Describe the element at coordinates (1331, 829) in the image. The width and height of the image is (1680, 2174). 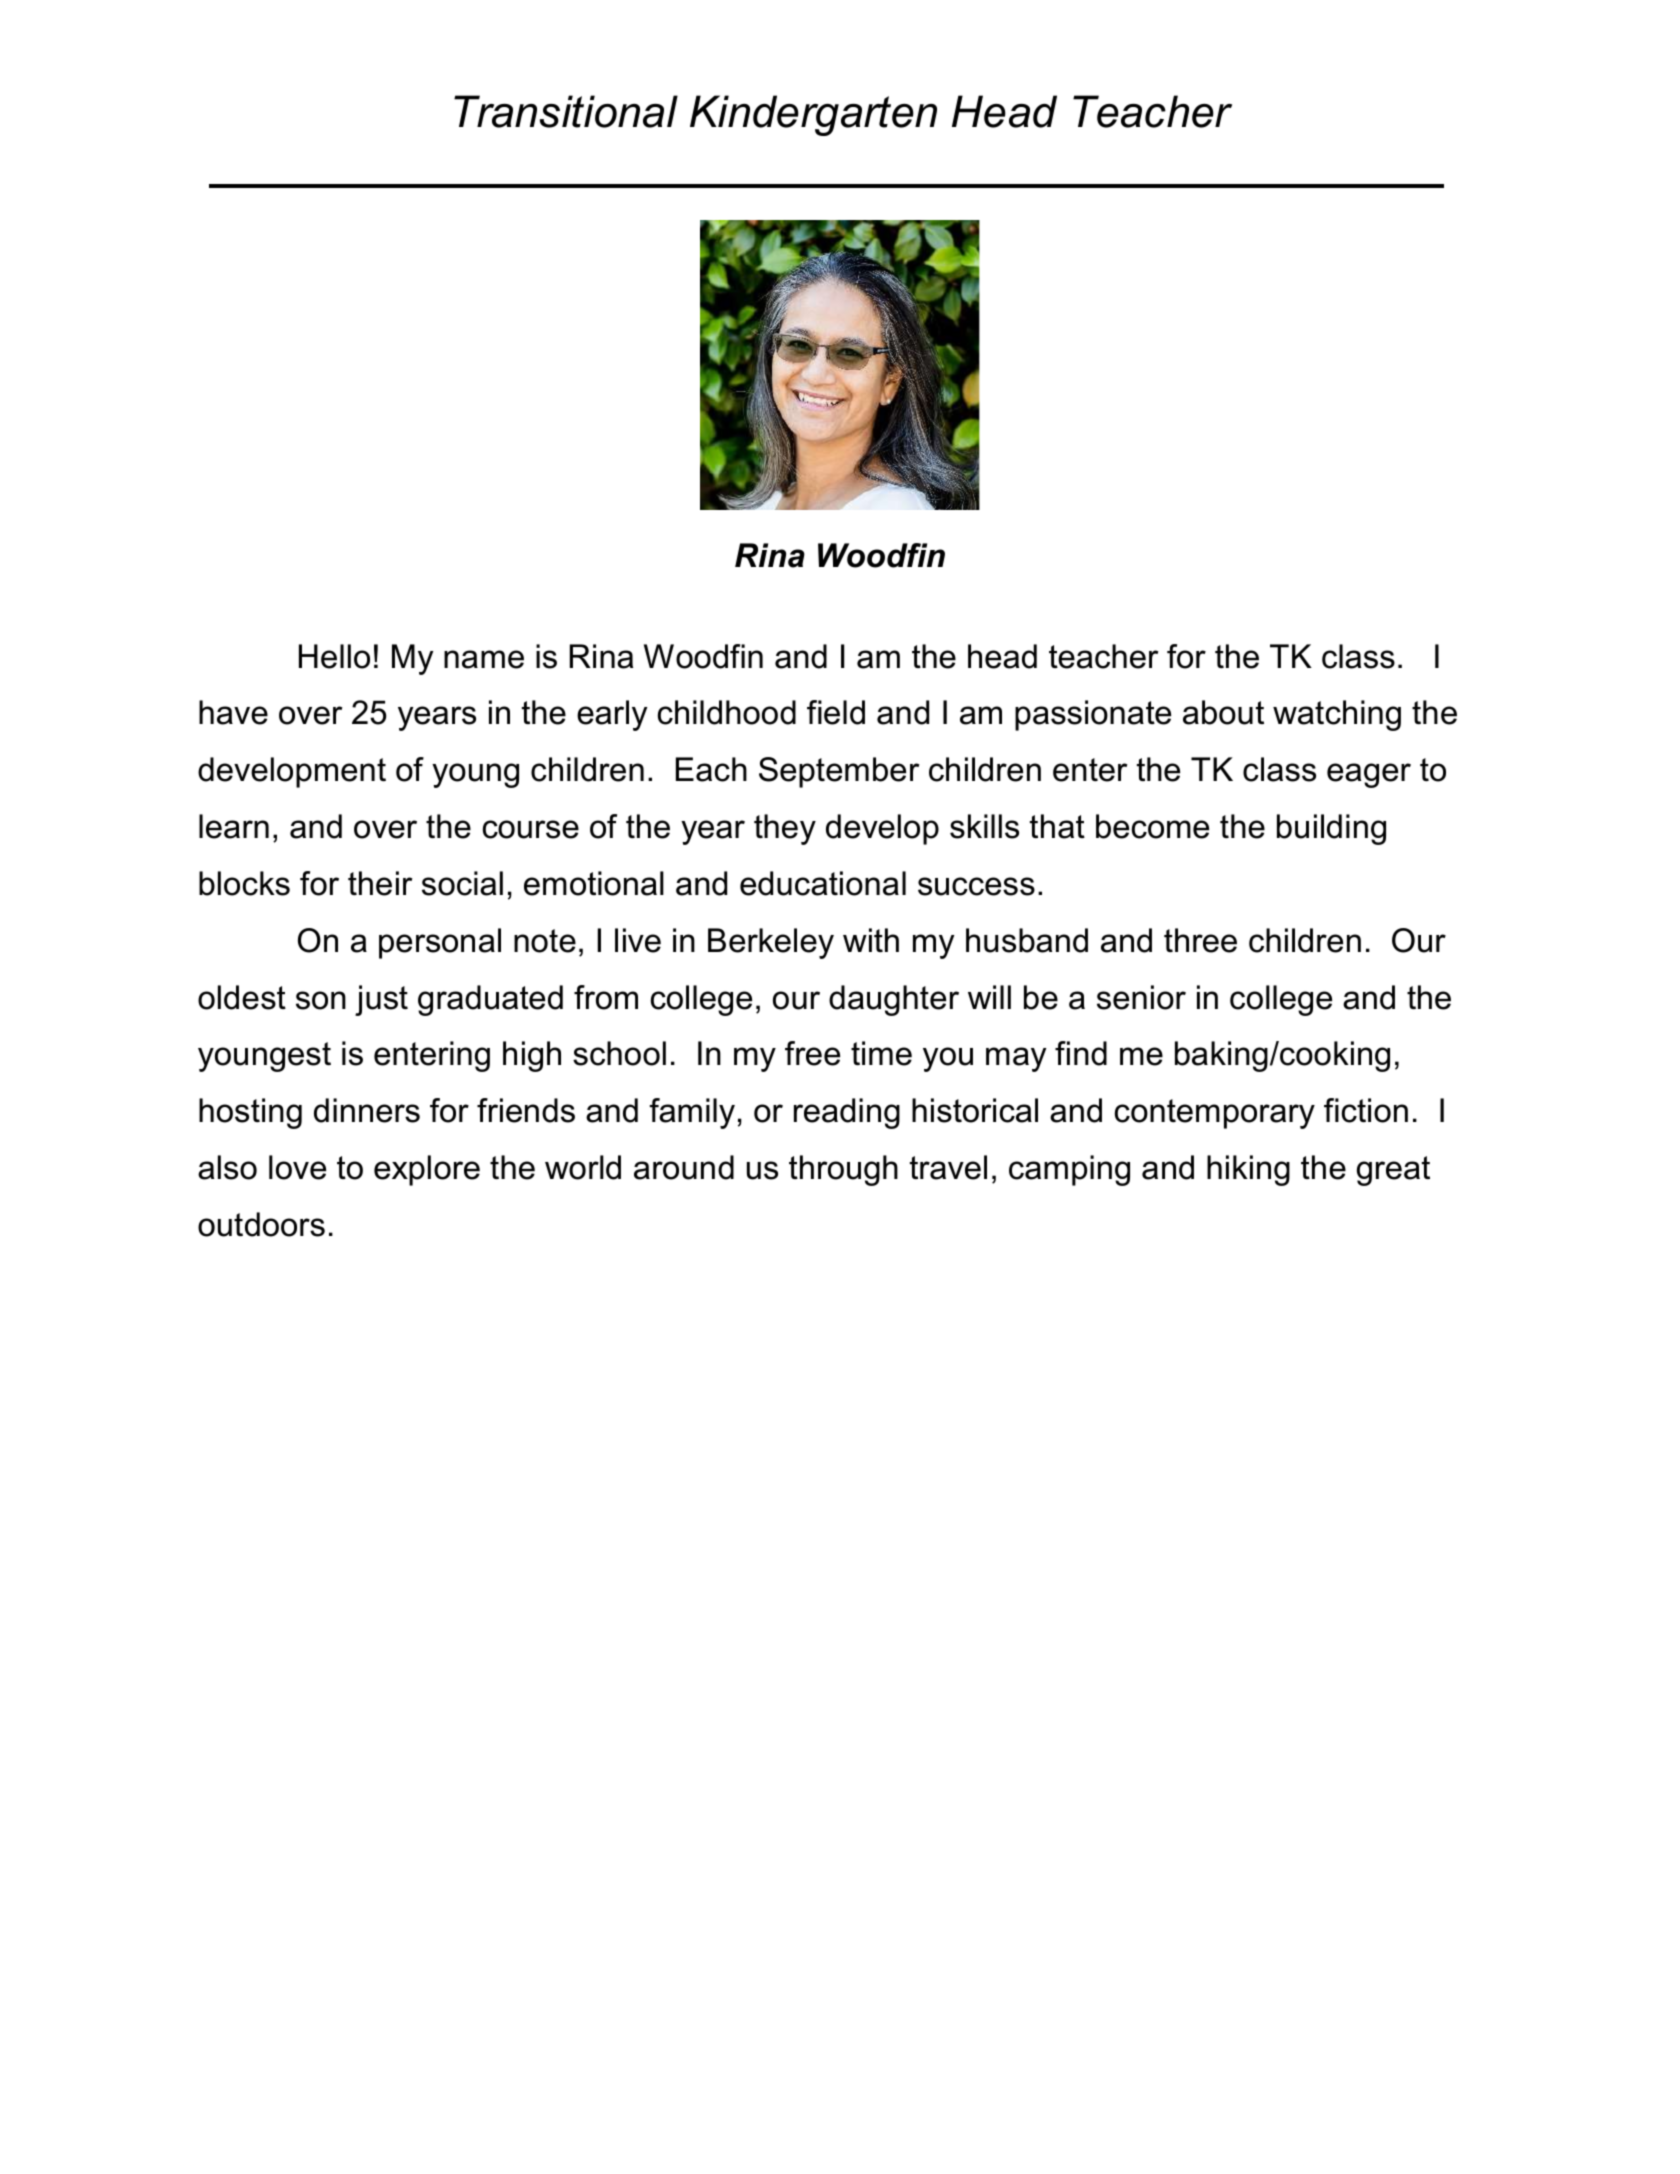
I see `building` at that location.
